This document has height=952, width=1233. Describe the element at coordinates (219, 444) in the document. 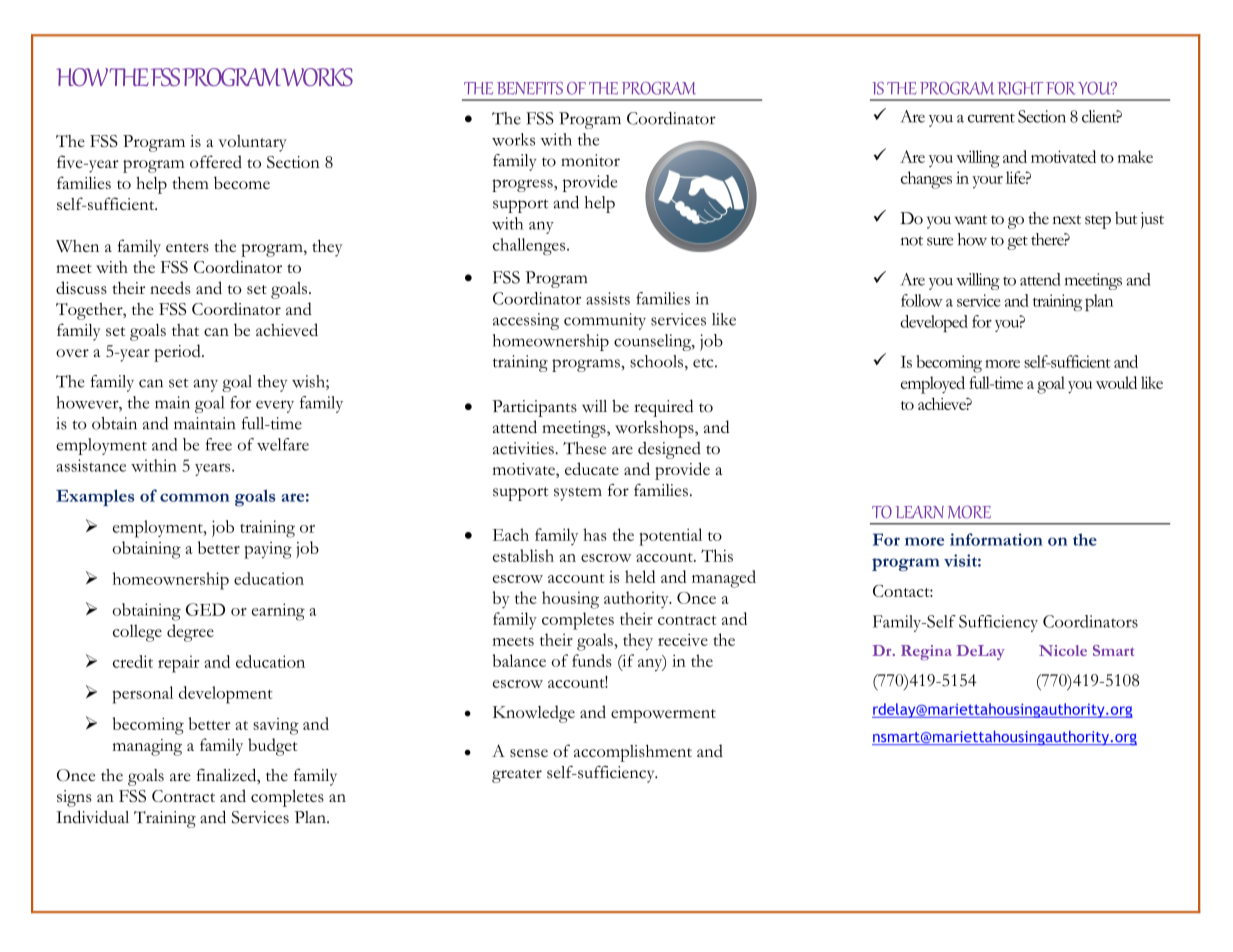

I see `free` at that location.
